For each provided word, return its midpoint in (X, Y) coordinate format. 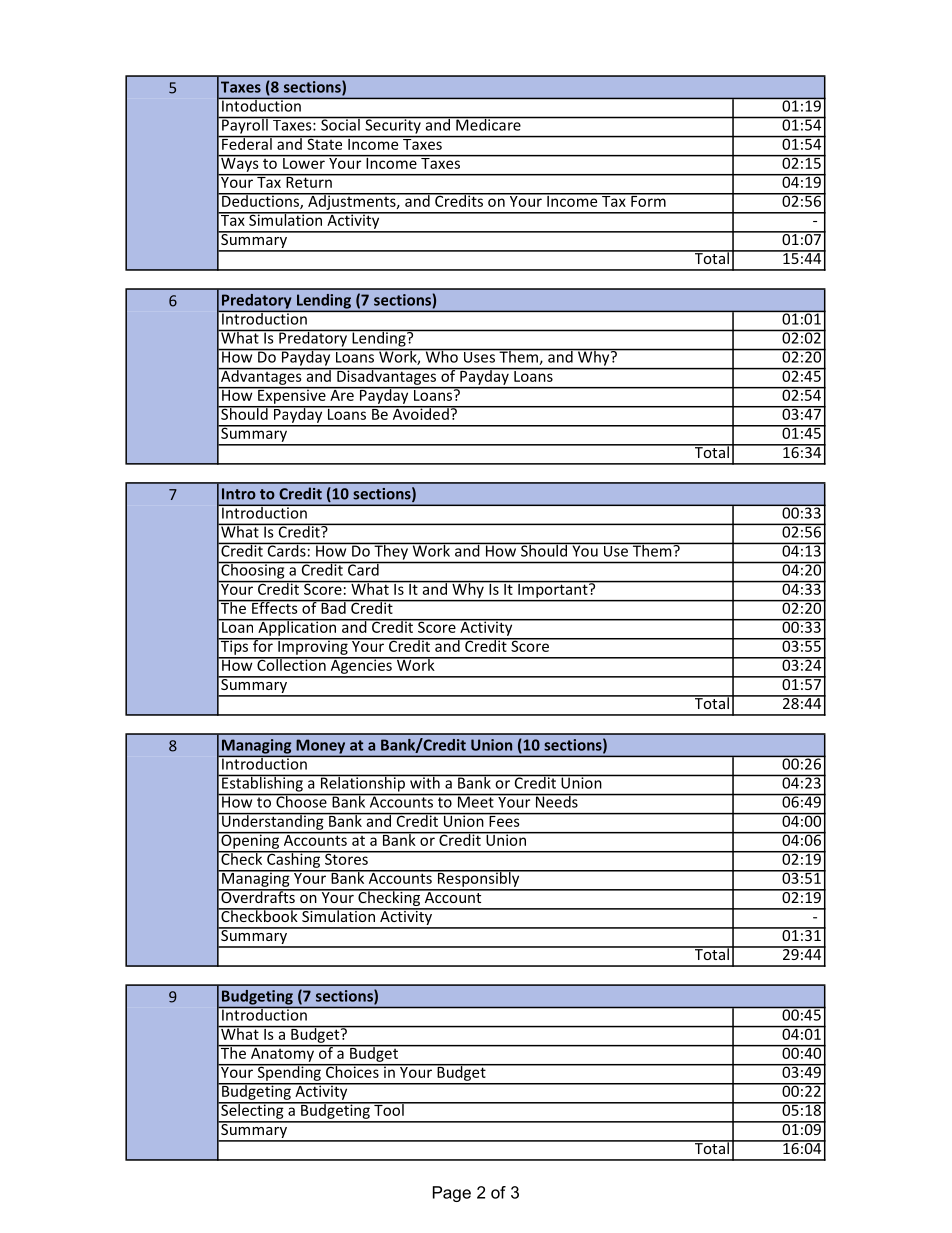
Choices (352, 1071)
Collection (291, 664)
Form (648, 200)
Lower (304, 162)
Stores (346, 858)
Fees (504, 820)
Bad (333, 607)
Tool (389, 1109)
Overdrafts (258, 896)
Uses (479, 356)
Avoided (420, 413)
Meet (475, 801)
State (325, 143)
